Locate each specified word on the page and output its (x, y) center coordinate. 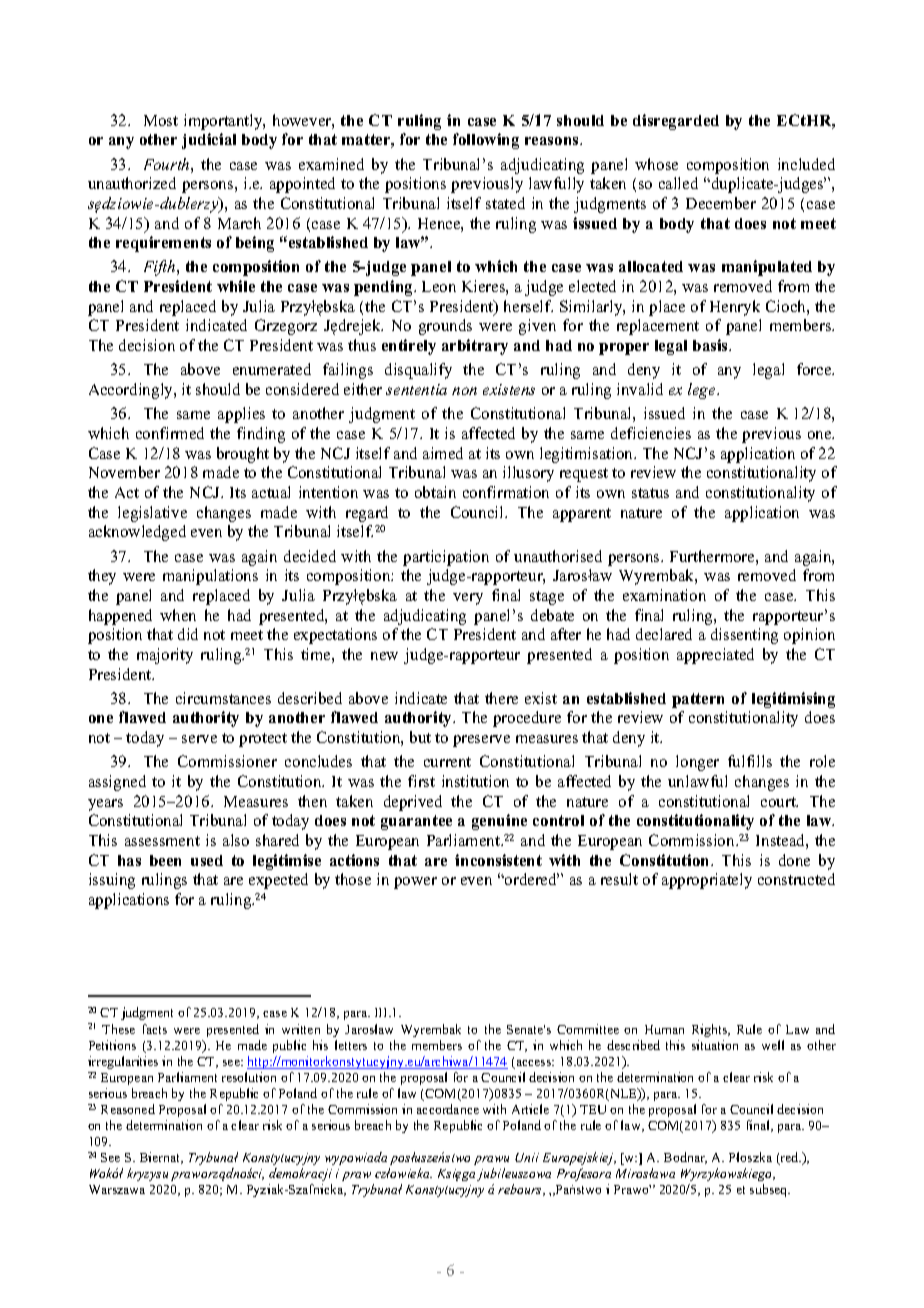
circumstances (223, 698)
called (678, 183)
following (486, 141)
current (447, 762)
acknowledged (137, 533)
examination (664, 595)
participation (446, 558)
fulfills (750, 761)
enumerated (272, 369)
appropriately (707, 881)
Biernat (161, 1158)
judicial (209, 141)
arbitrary (475, 347)
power (415, 883)
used (207, 860)
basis (711, 345)
